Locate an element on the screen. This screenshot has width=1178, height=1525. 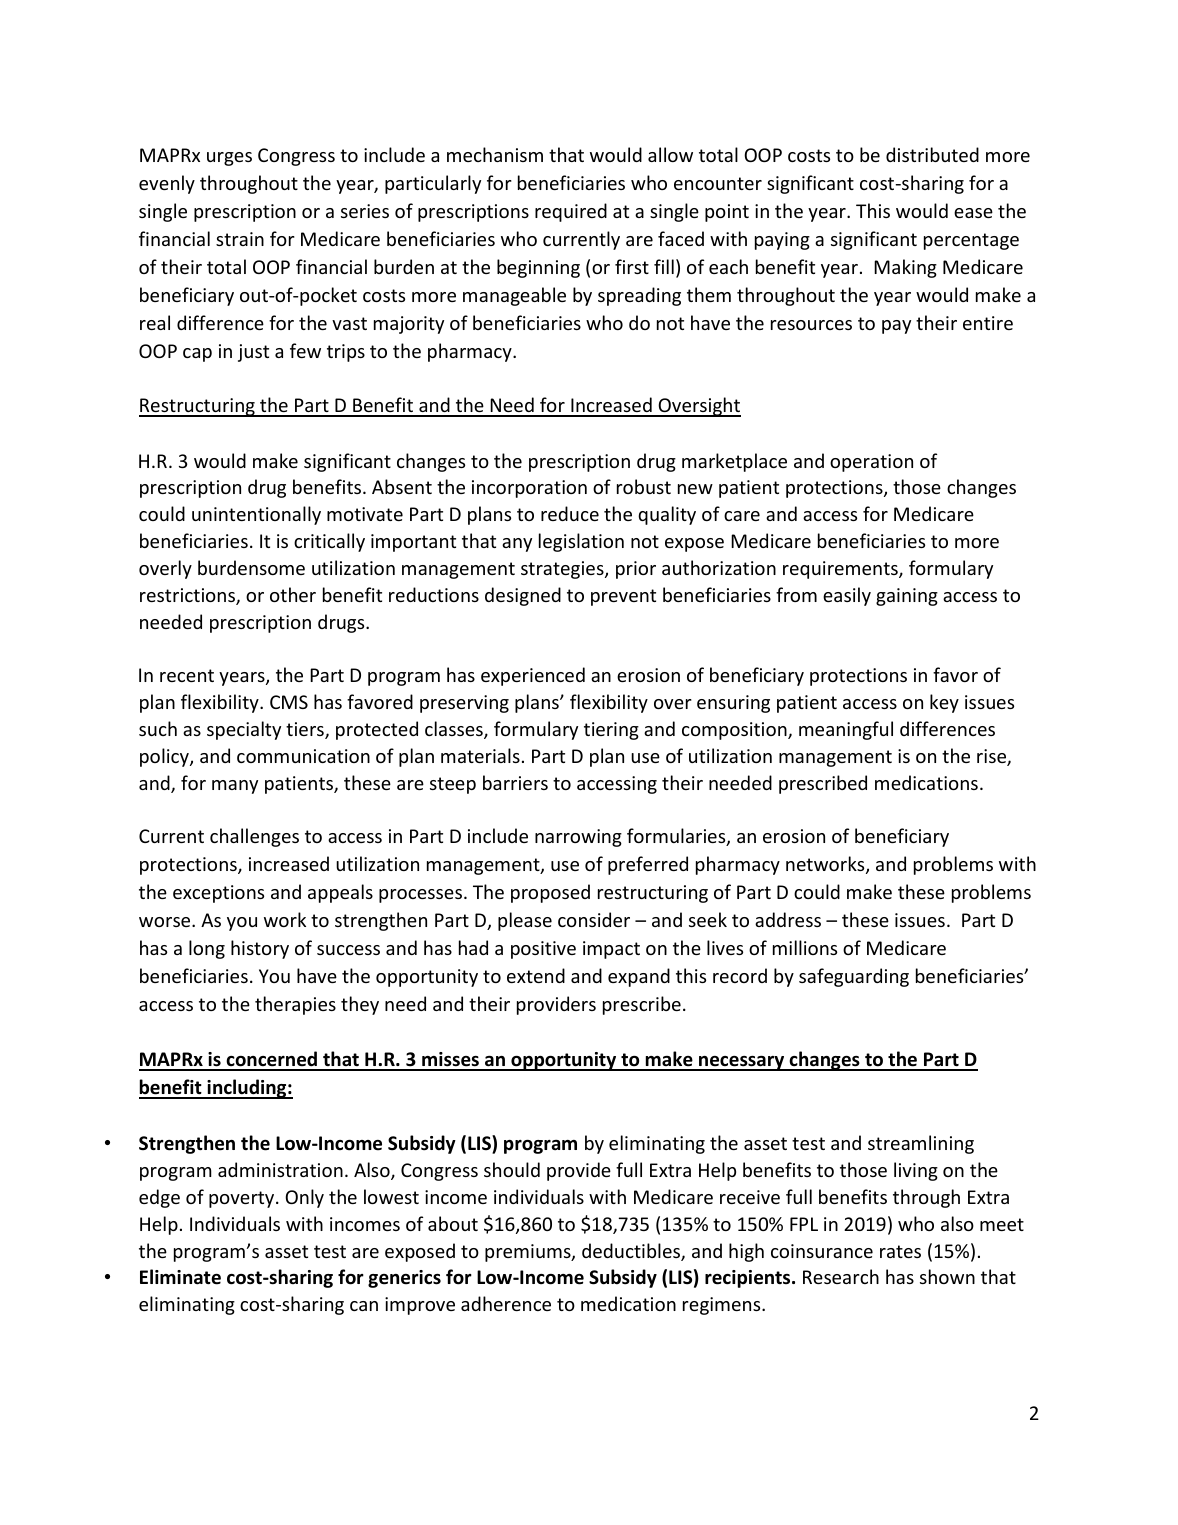
extend is located at coordinates (536, 975).
